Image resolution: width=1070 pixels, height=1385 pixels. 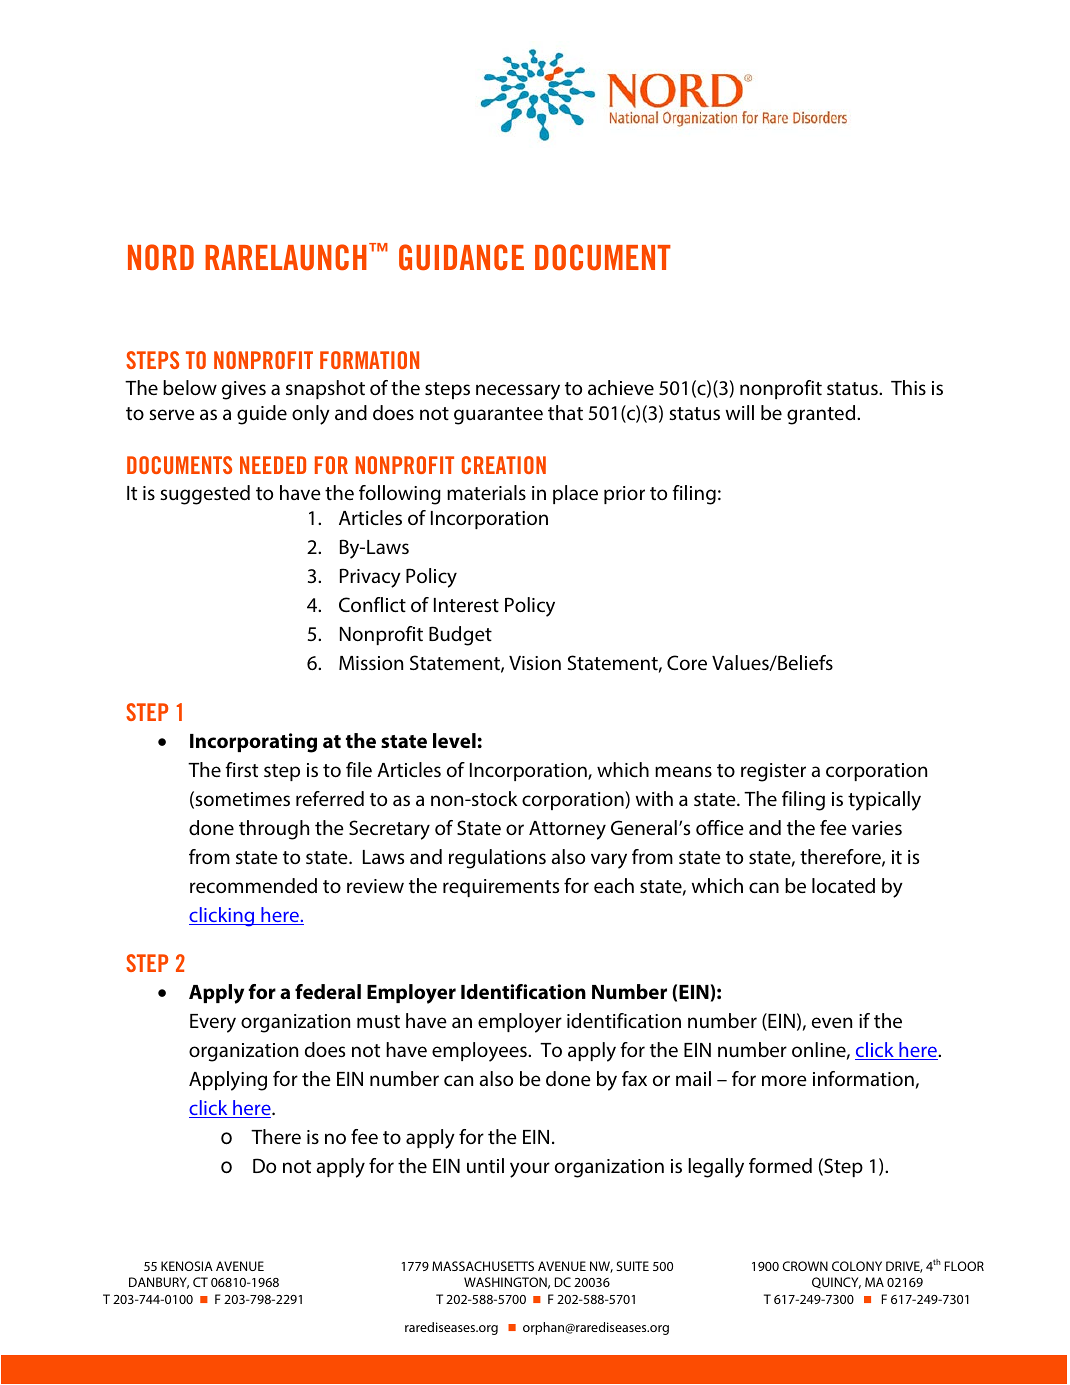 What do you see at coordinates (161, 257) in the screenshot?
I see `NORD` at bounding box center [161, 257].
